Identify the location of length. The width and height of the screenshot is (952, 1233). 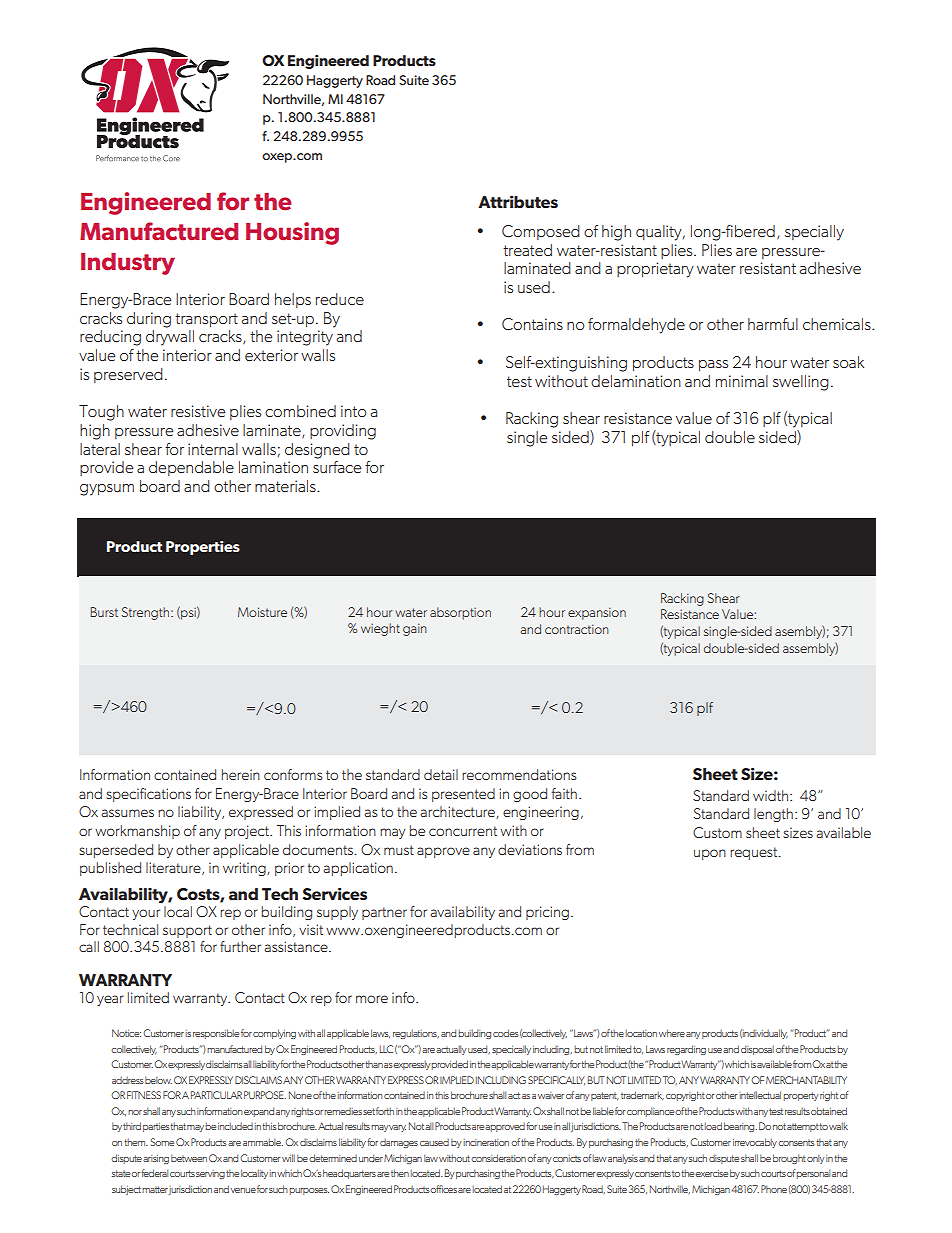
(773, 815).
